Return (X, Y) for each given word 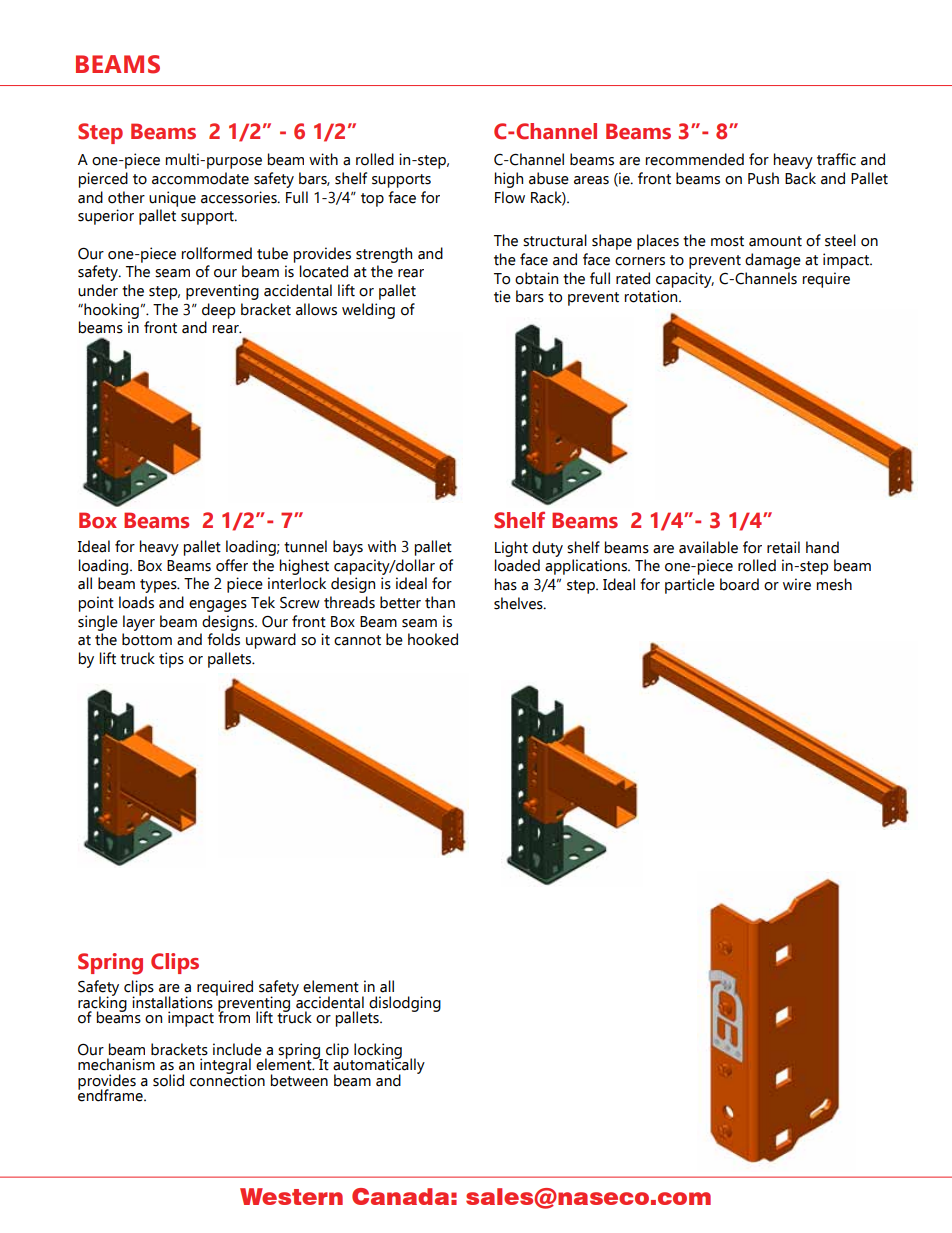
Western (291, 1196)
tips (171, 660)
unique (172, 199)
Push (763, 178)
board (739, 584)
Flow (510, 197)
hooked (433, 639)
